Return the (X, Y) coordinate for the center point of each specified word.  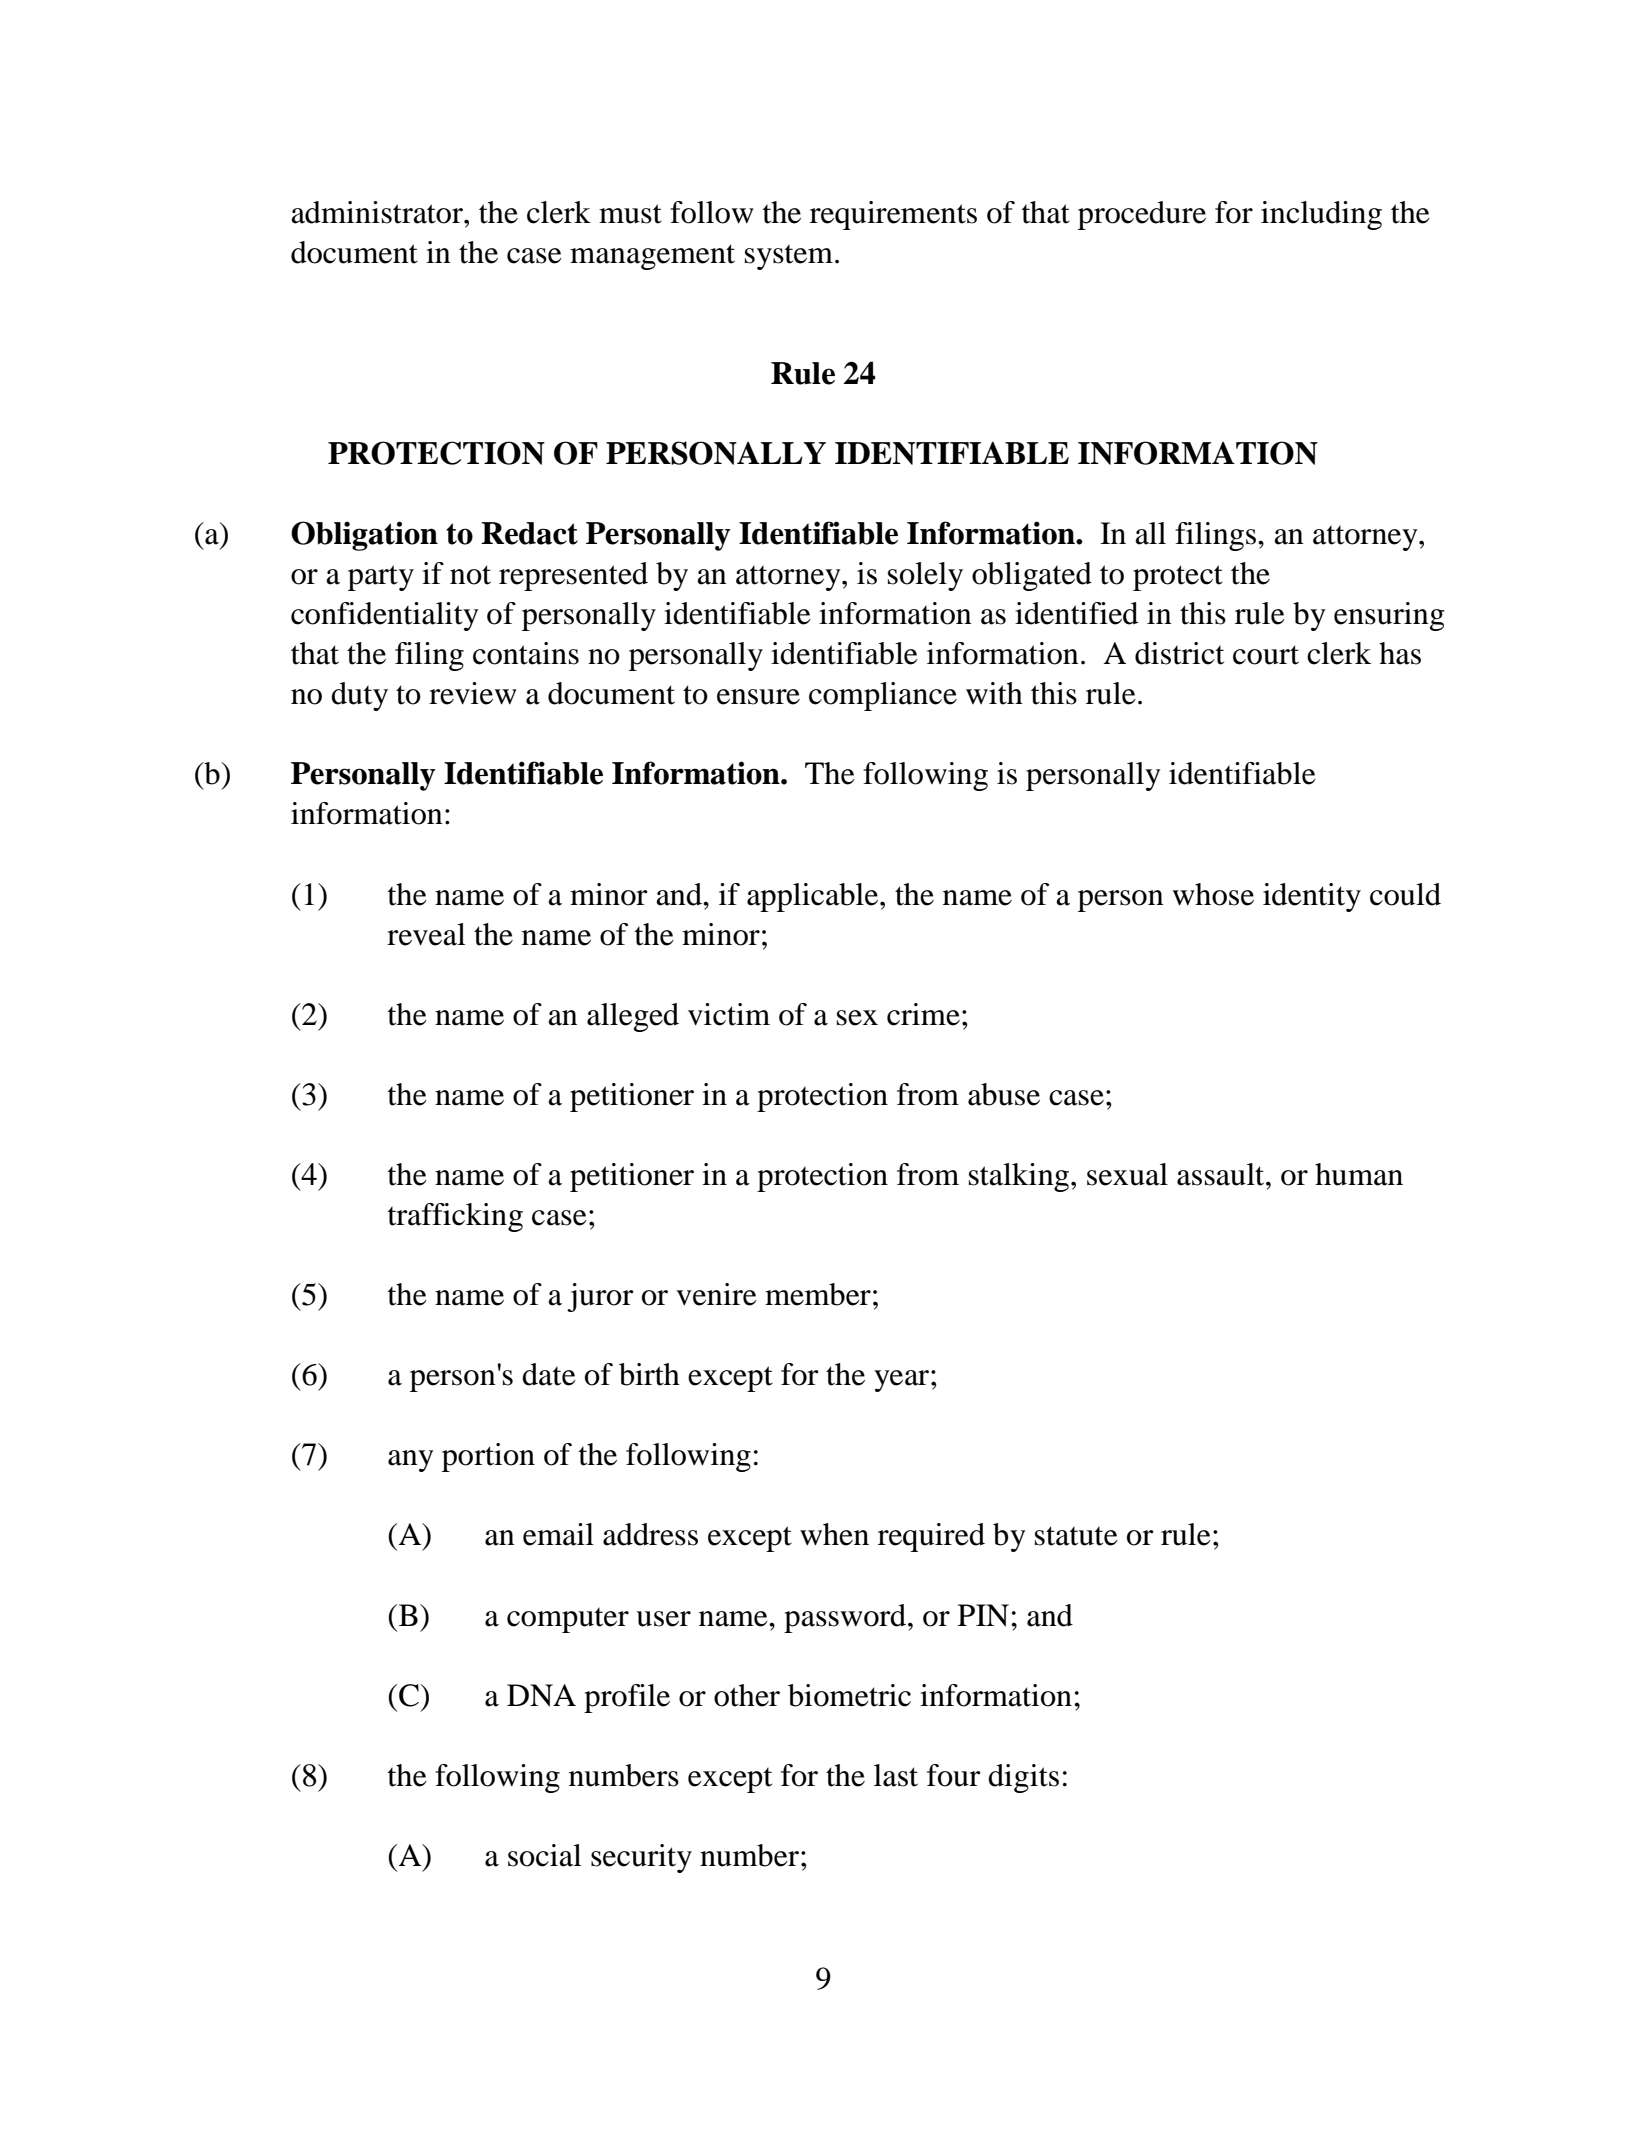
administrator (378, 212)
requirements (893, 215)
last (896, 1775)
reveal (426, 934)
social (544, 1855)
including (1321, 215)
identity (1312, 897)
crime (923, 1014)
